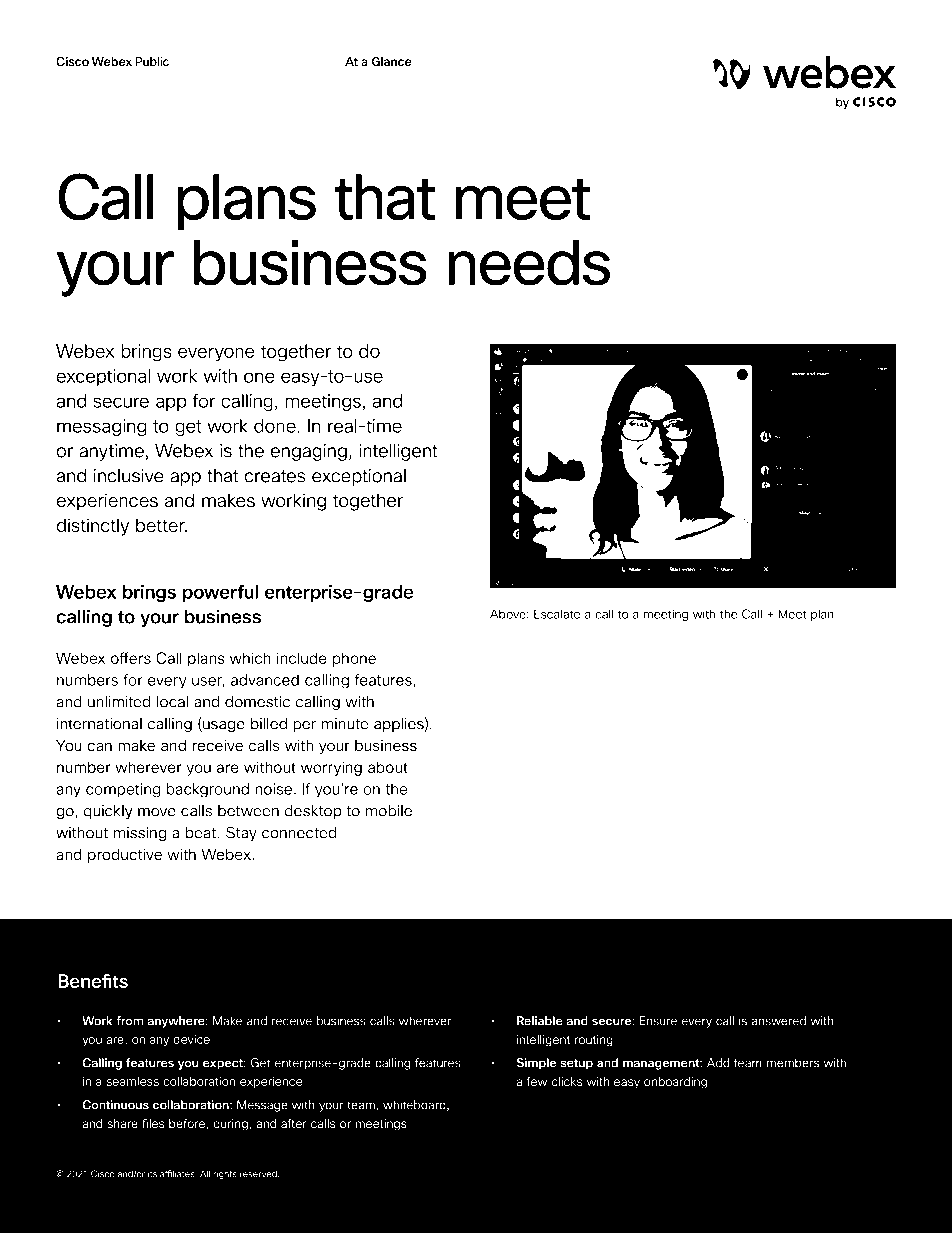 This screenshot has width=952, height=1233. Describe the element at coordinates (388, 767) in the screenshot. I see `about` at that location.
